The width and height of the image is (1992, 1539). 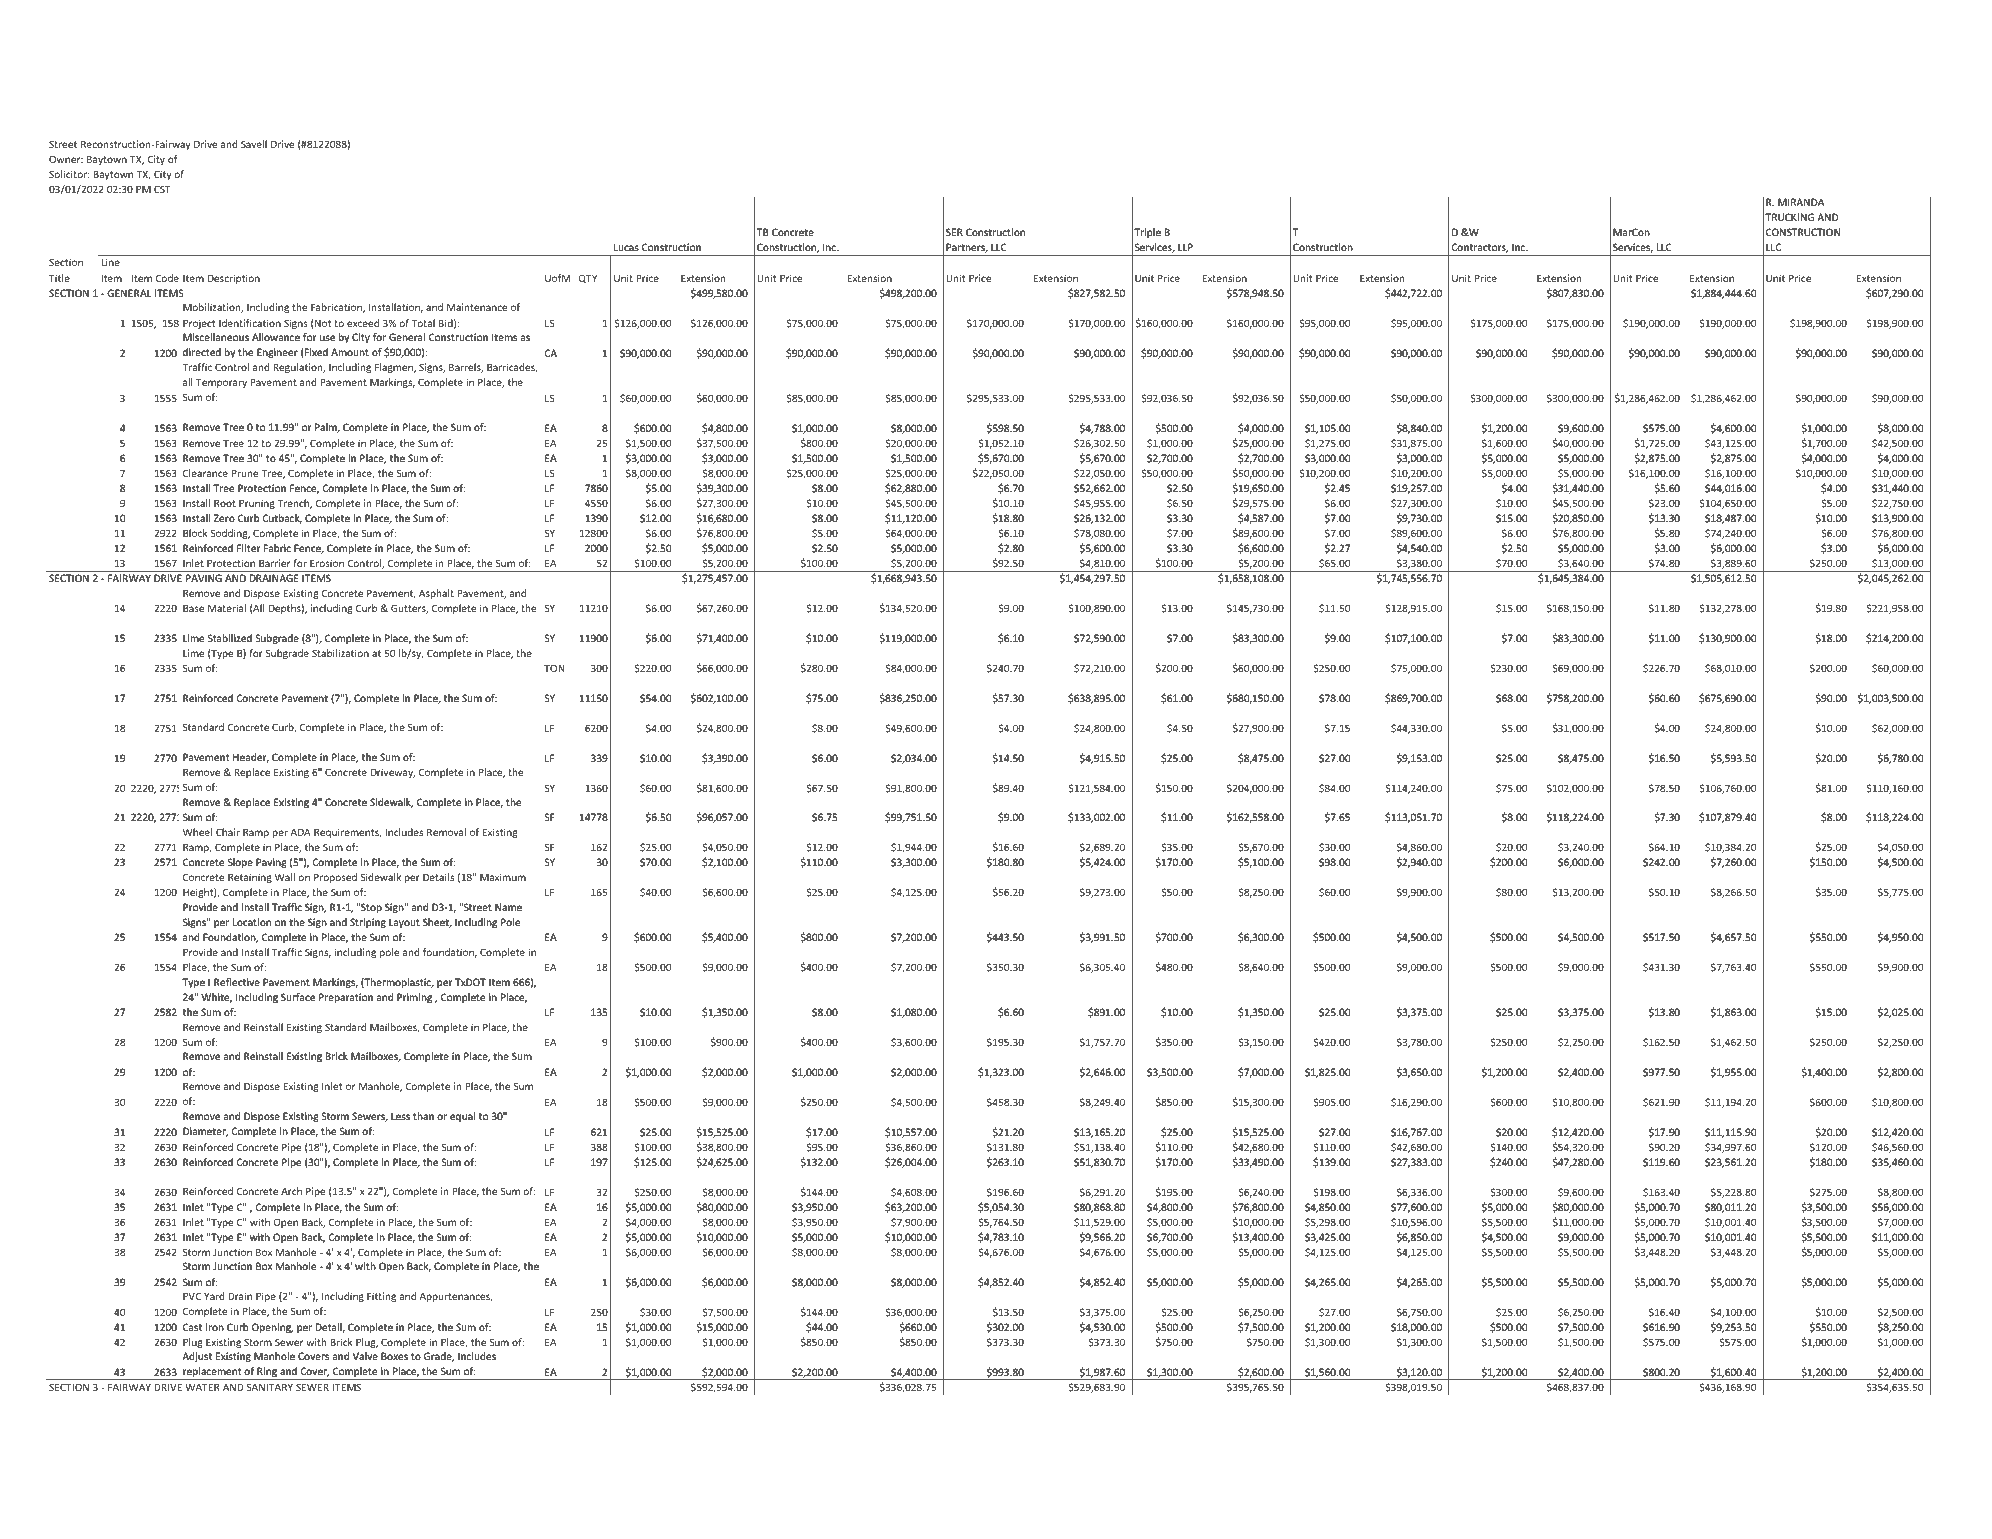 What do you see at coordinates (381, 1297) in the image?
I see `Fitting` at bounding box center [381, 1297].
